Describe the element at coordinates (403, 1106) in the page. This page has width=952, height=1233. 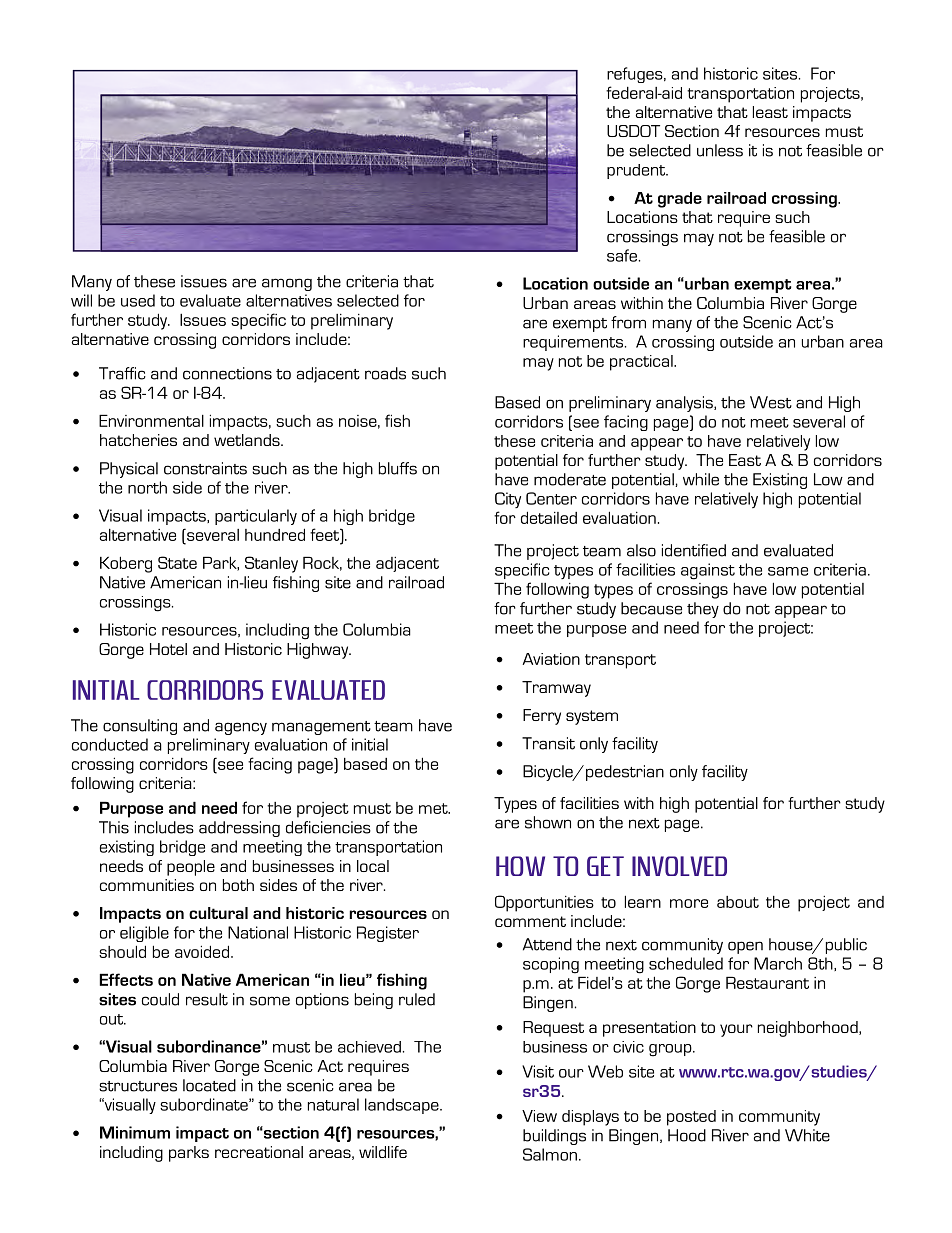
I see `landscape` at that location.
